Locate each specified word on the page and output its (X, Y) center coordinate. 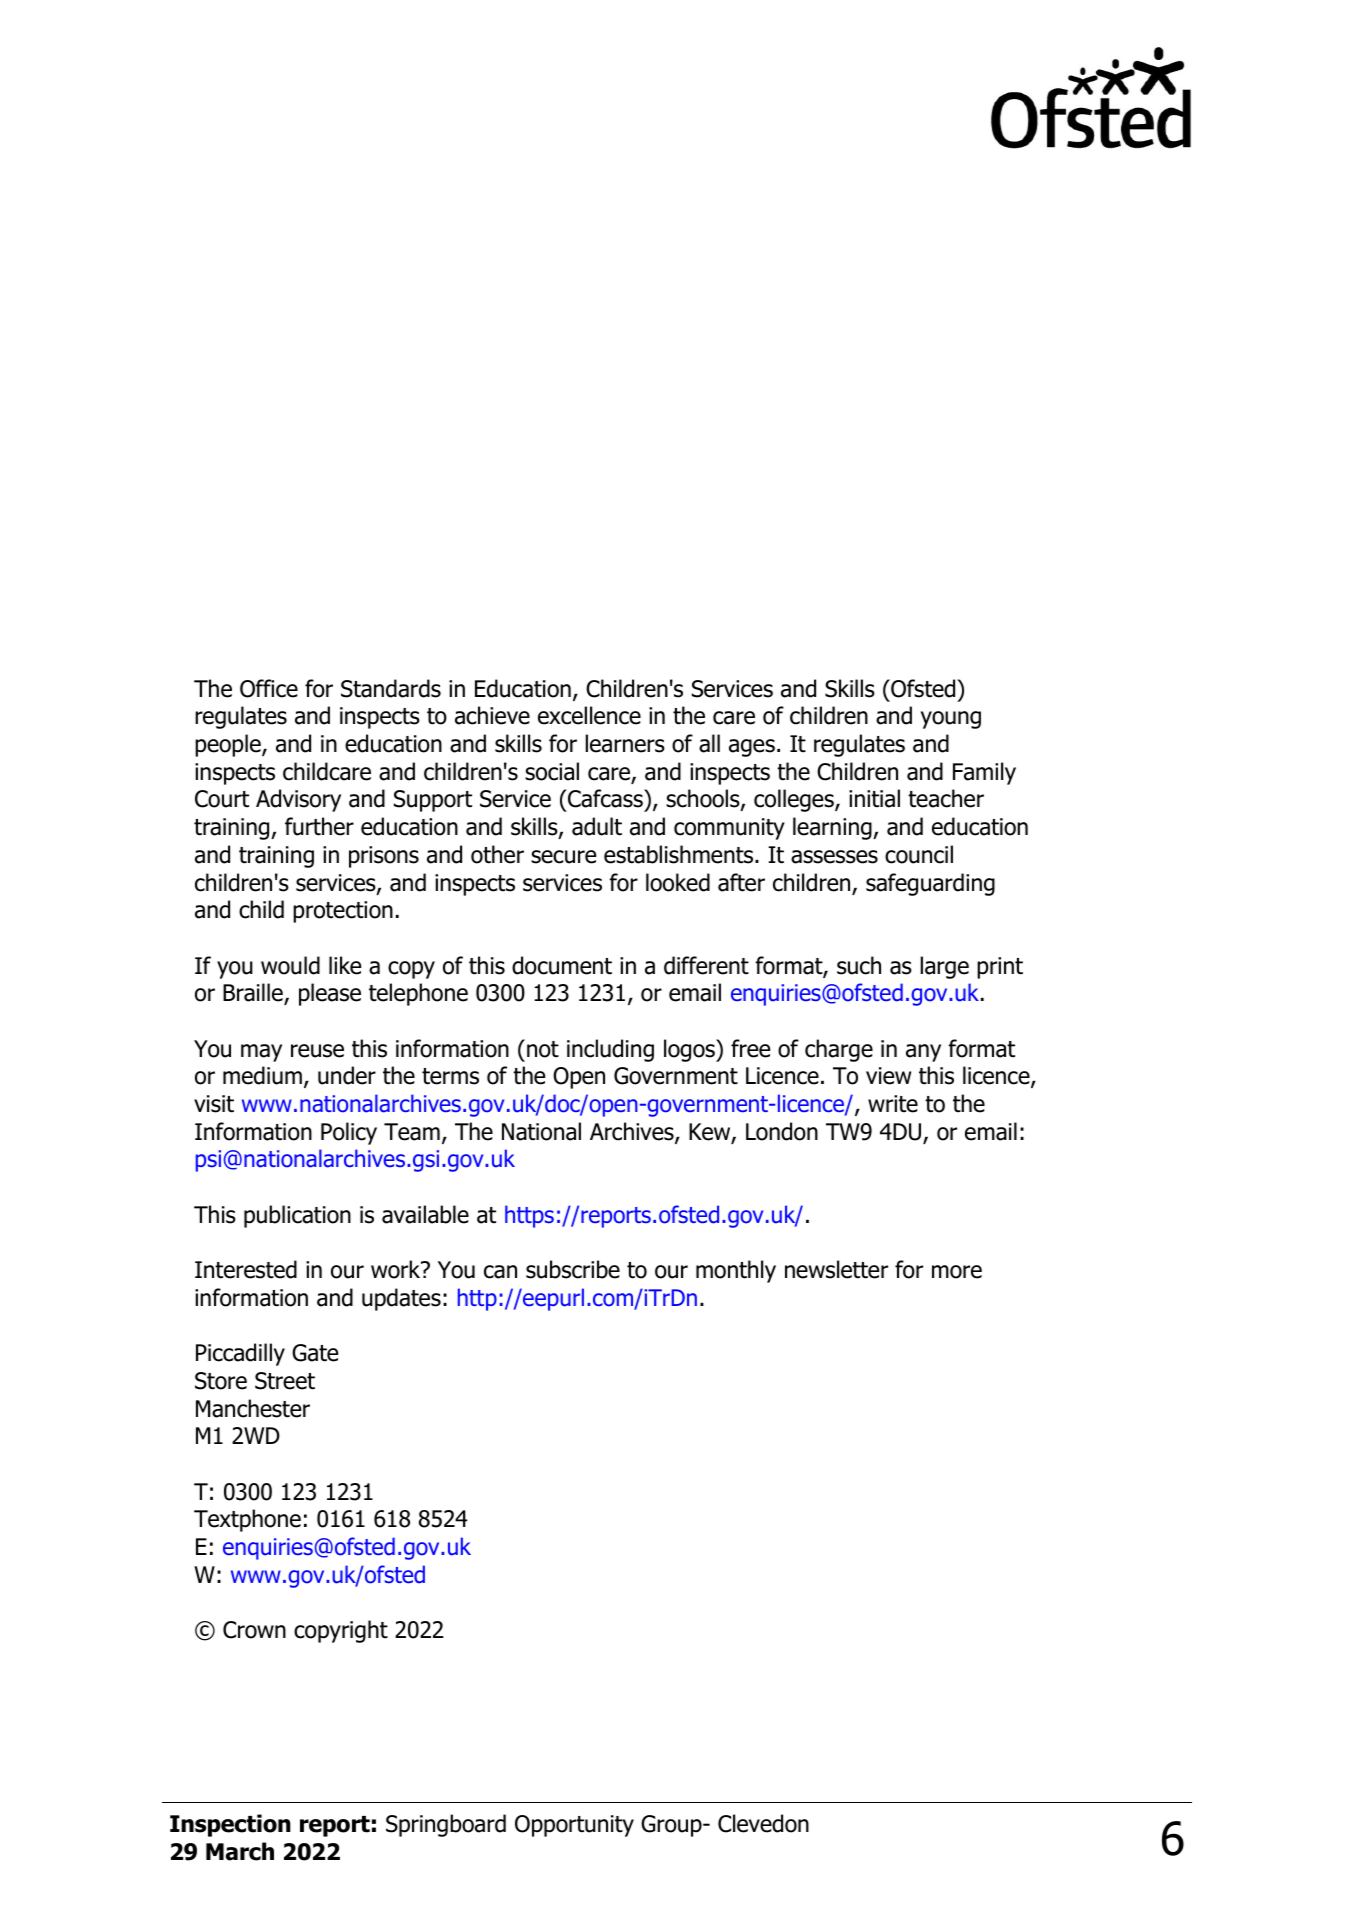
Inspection (230, 1825)
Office (269, 688)
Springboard (446, 1825)
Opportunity (574, 1826)
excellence (589, 715)
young (951, 720)
